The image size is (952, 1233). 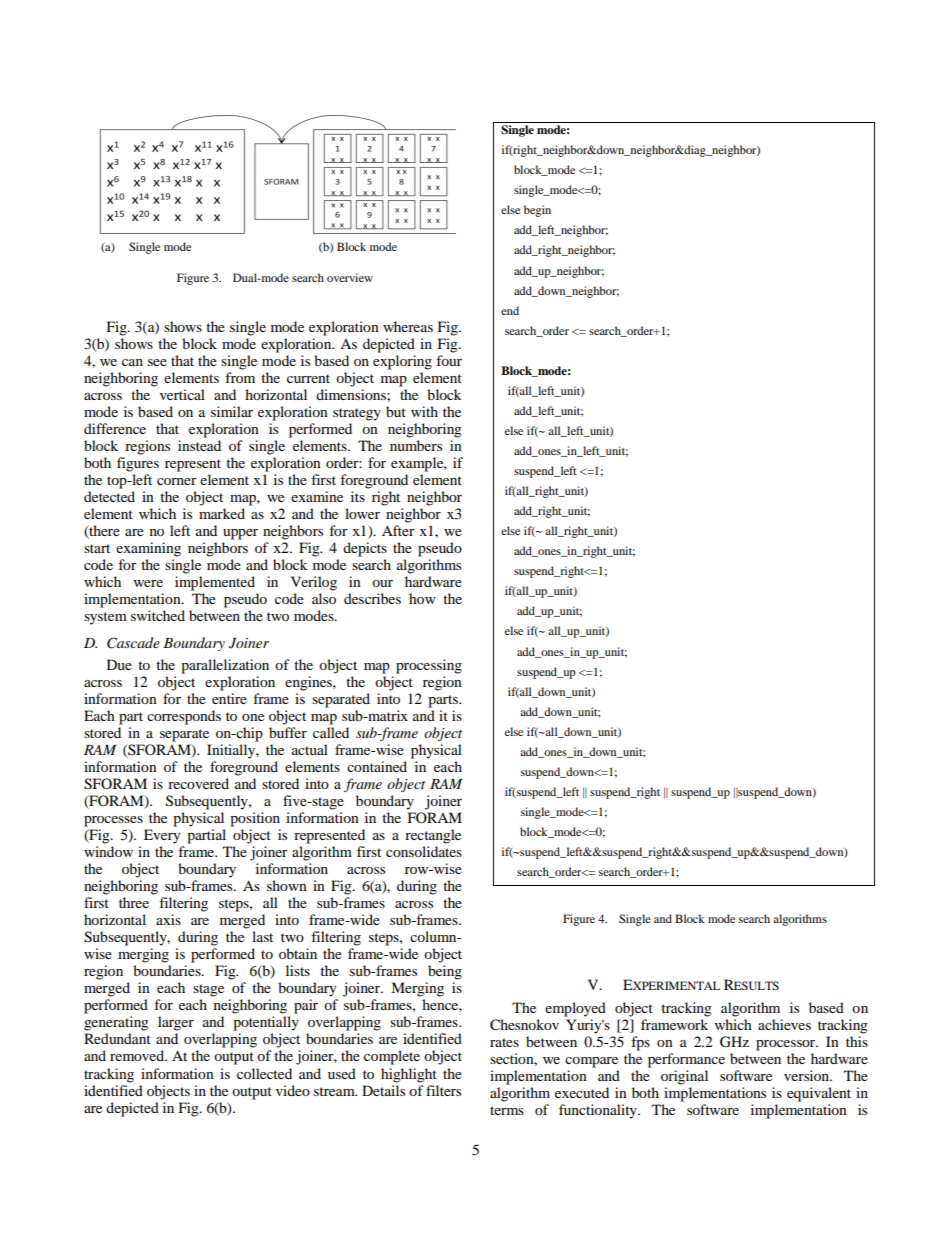 I want to click on removed, so click(x=138, y=1055).
